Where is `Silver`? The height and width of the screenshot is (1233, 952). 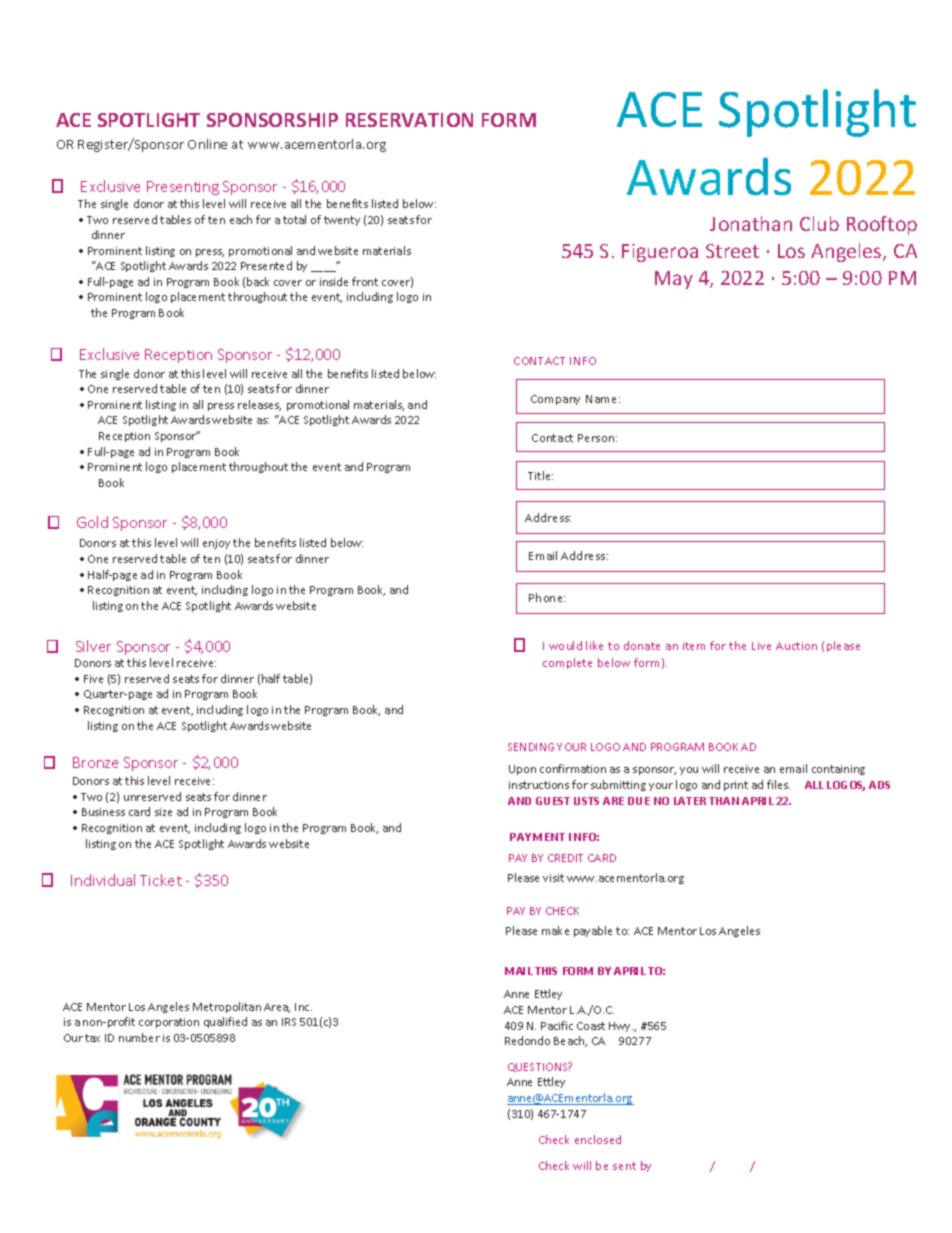
Silver is located at coordinates (93, 646).
